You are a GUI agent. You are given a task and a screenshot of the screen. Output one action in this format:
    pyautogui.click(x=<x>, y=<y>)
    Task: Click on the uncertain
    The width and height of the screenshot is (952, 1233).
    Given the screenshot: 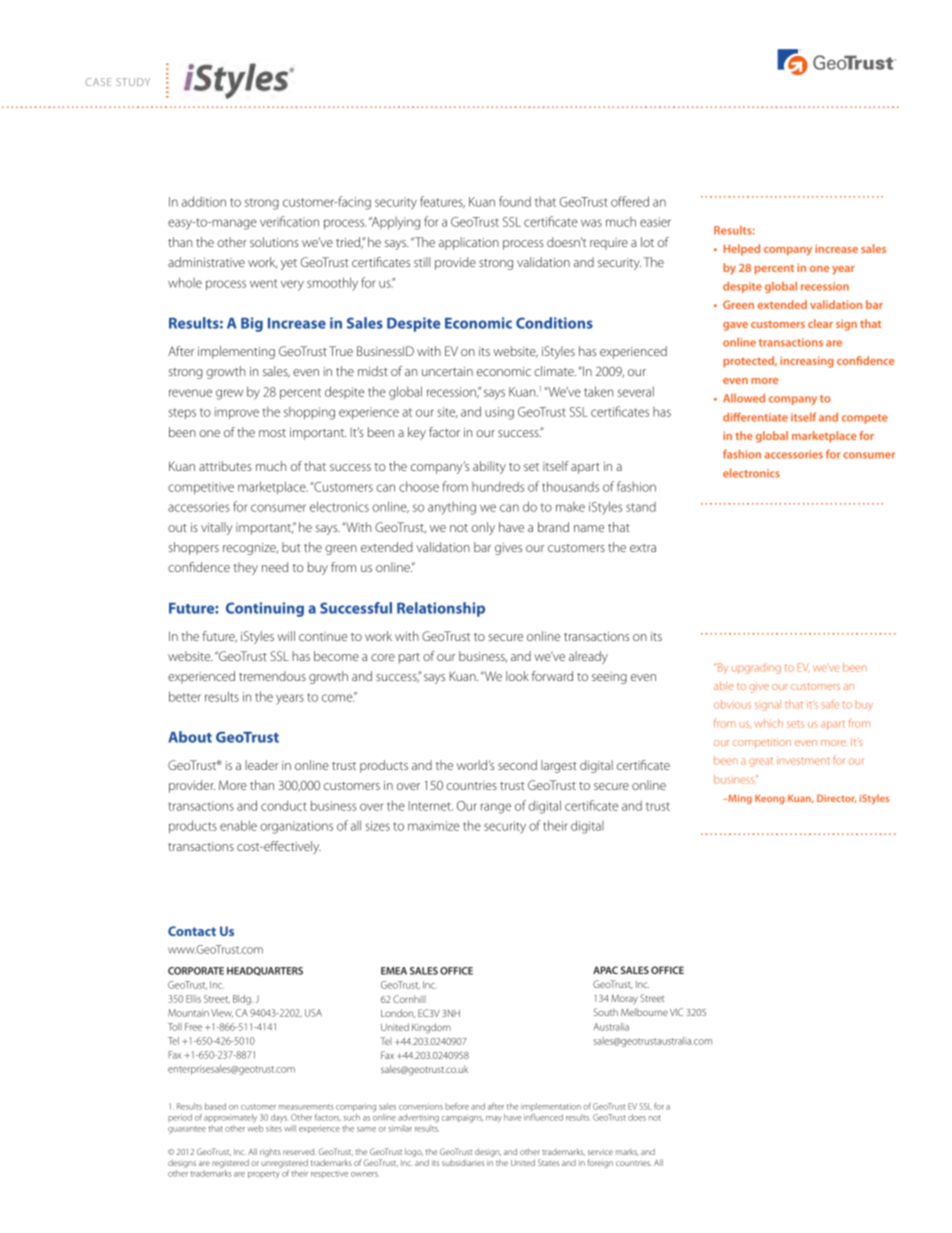 What is the action you would take?
    pyautogui.click(x=447, y=371)
